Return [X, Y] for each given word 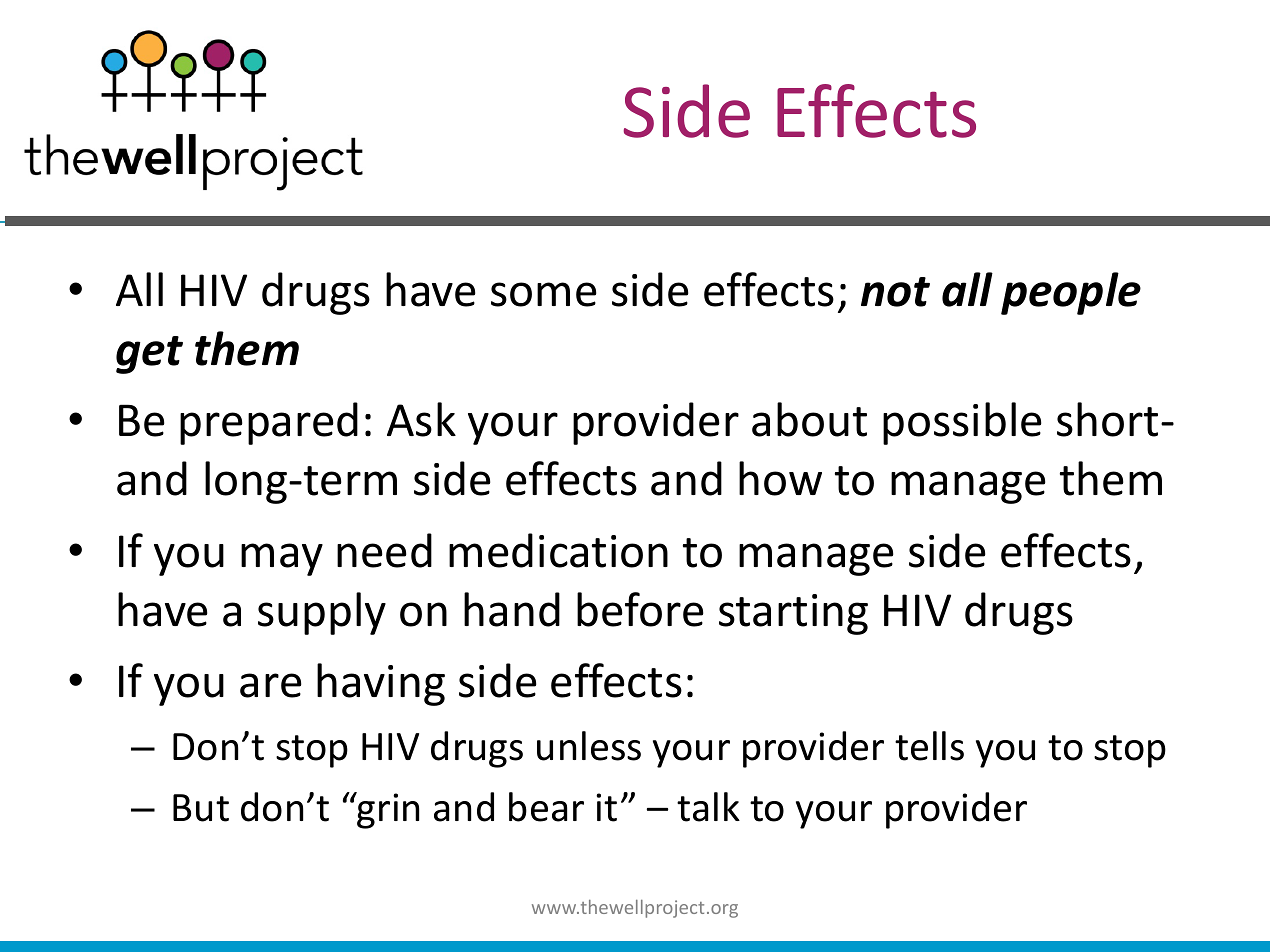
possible [962, 423]
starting [793, 614]
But [201, 808]
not [895, 292]
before [640, 609]
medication [558, 550]
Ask [421, 419]
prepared [269, 423]
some [544, 294]
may [282, 559]
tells [929, 746]
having [381, 684]
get [149, 355]
